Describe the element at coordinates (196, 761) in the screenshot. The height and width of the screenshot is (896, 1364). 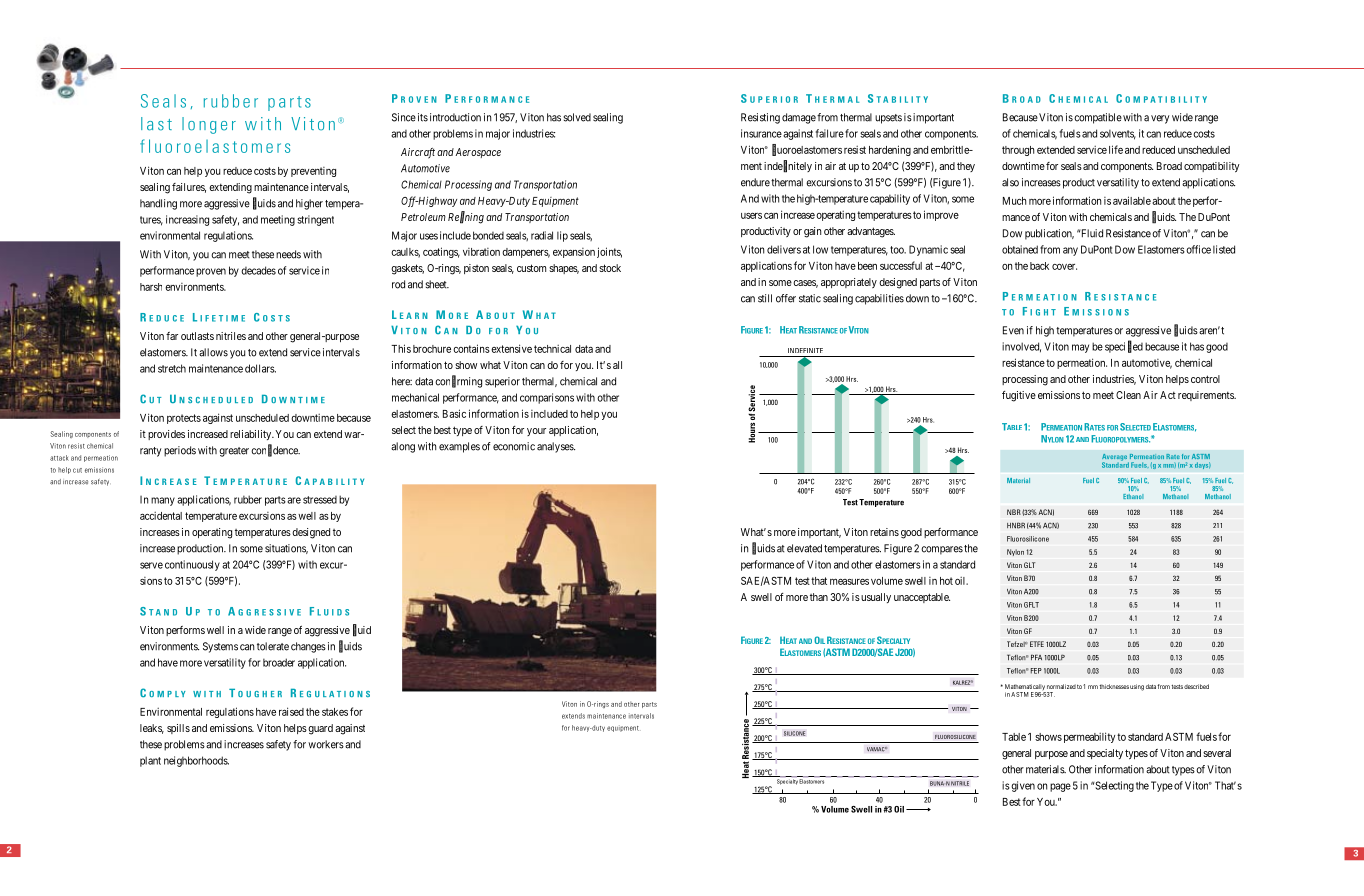
I see `neighborhoods` at that location.
